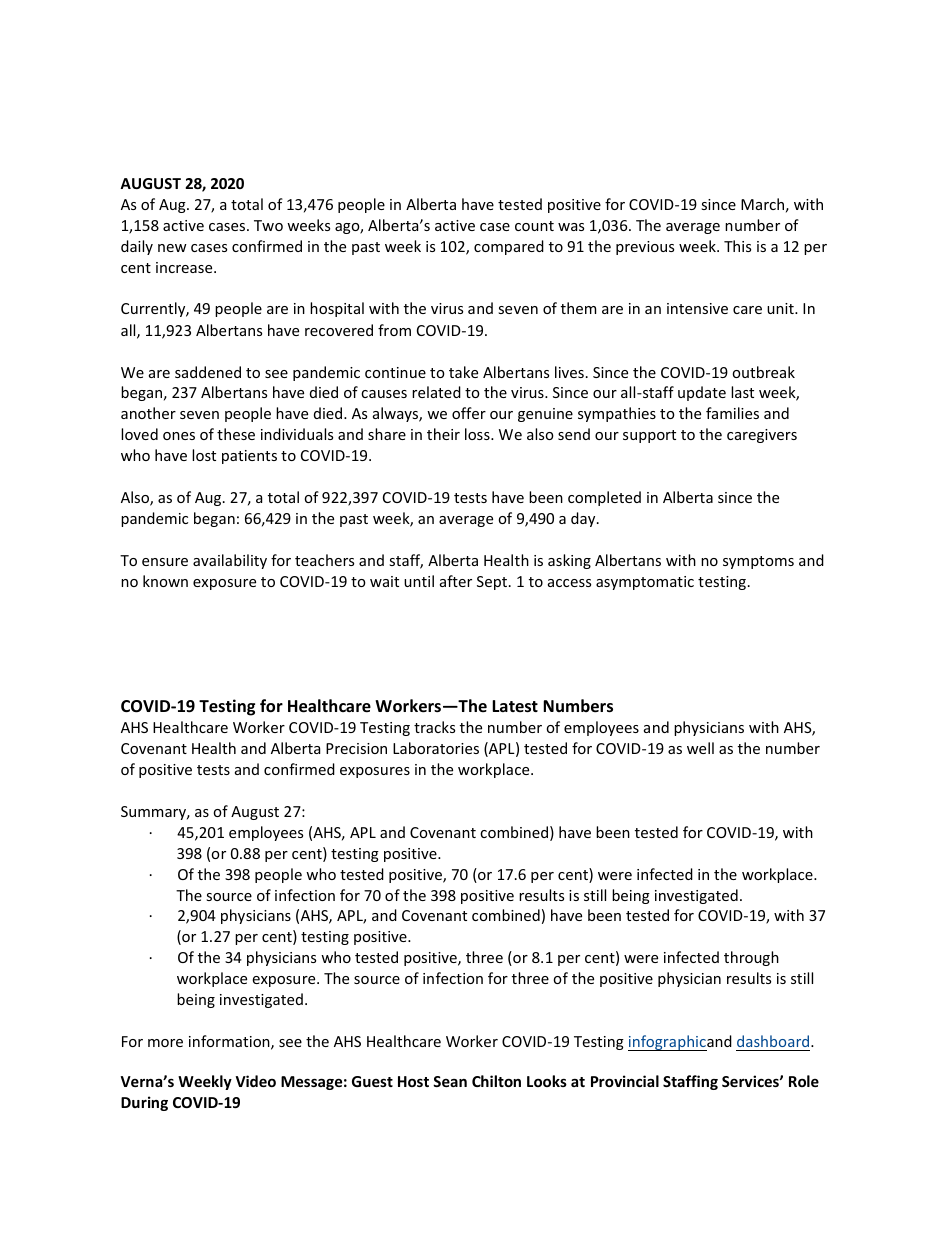  I want to click on Sean, so click(450, 1081).
